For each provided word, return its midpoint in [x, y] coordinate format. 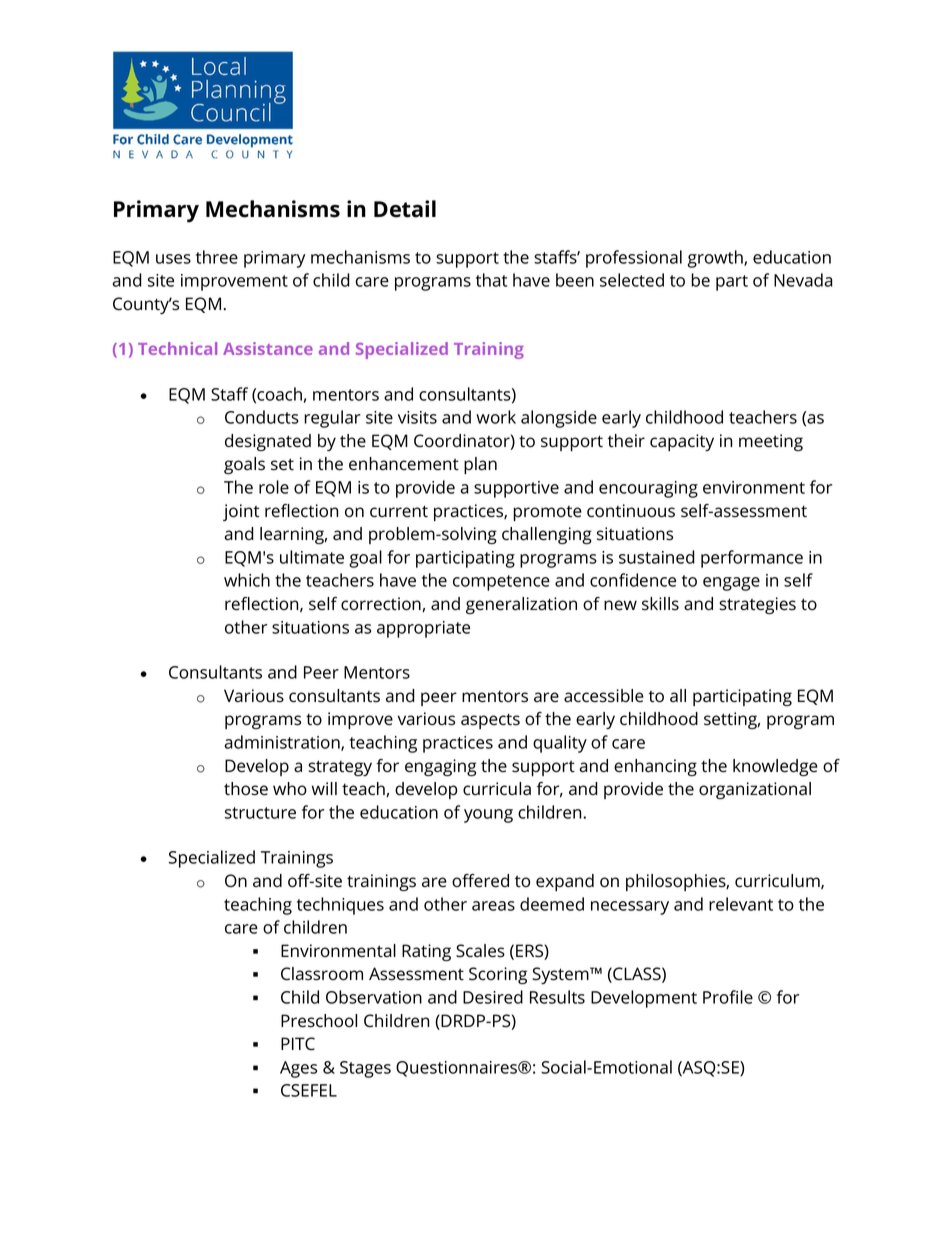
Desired [493, 997]
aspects [490, 721]
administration [283, 743]
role [274, 487]
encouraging [648, 489]
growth [716, 259]
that [491, 280]
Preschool [319, 1021]
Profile [728, 997]
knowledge [775, 767]
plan [480, 465]
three [217, 257]
